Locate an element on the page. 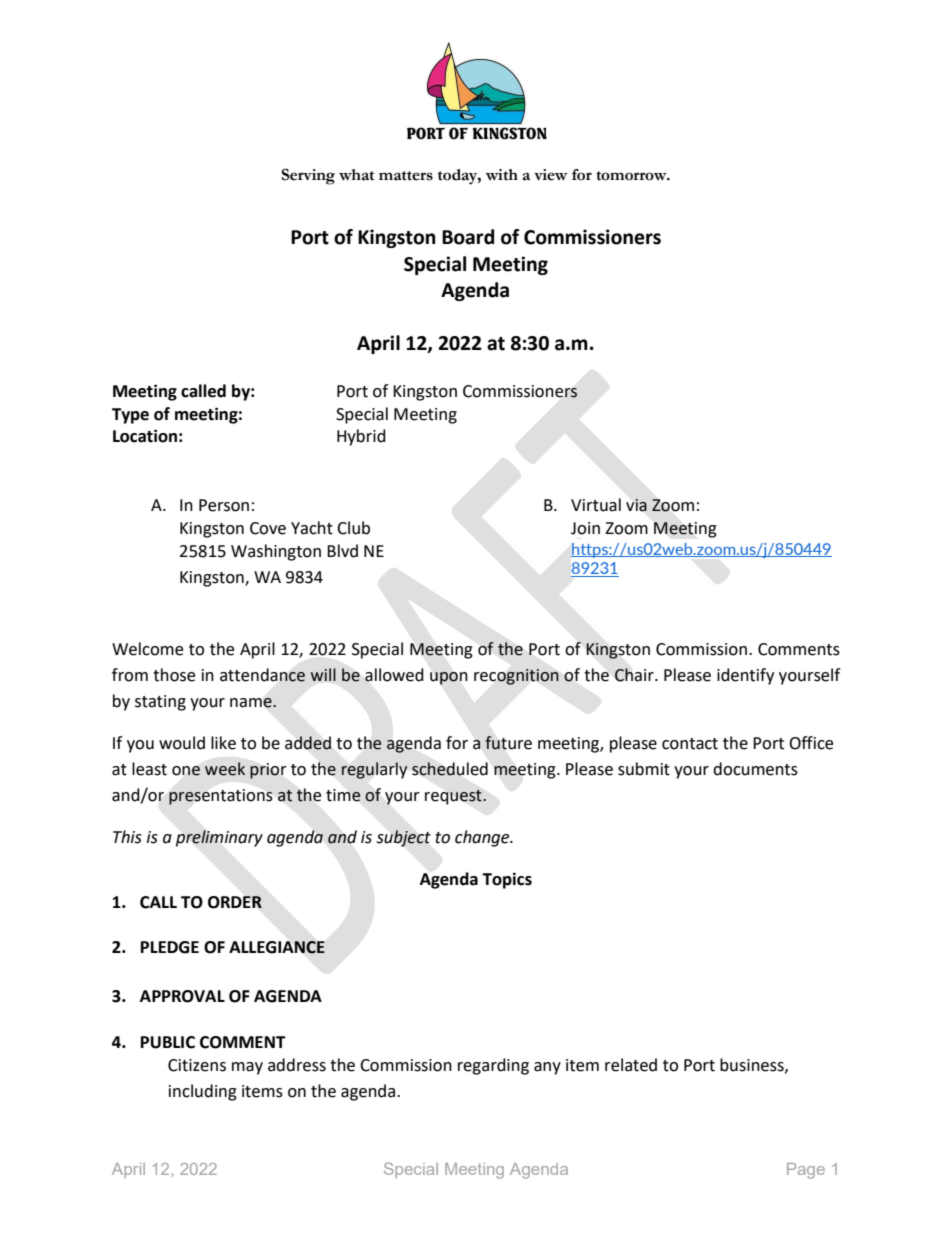 The height and width of the image is (1233, 952). Person is located at coordinates (224, 505).
